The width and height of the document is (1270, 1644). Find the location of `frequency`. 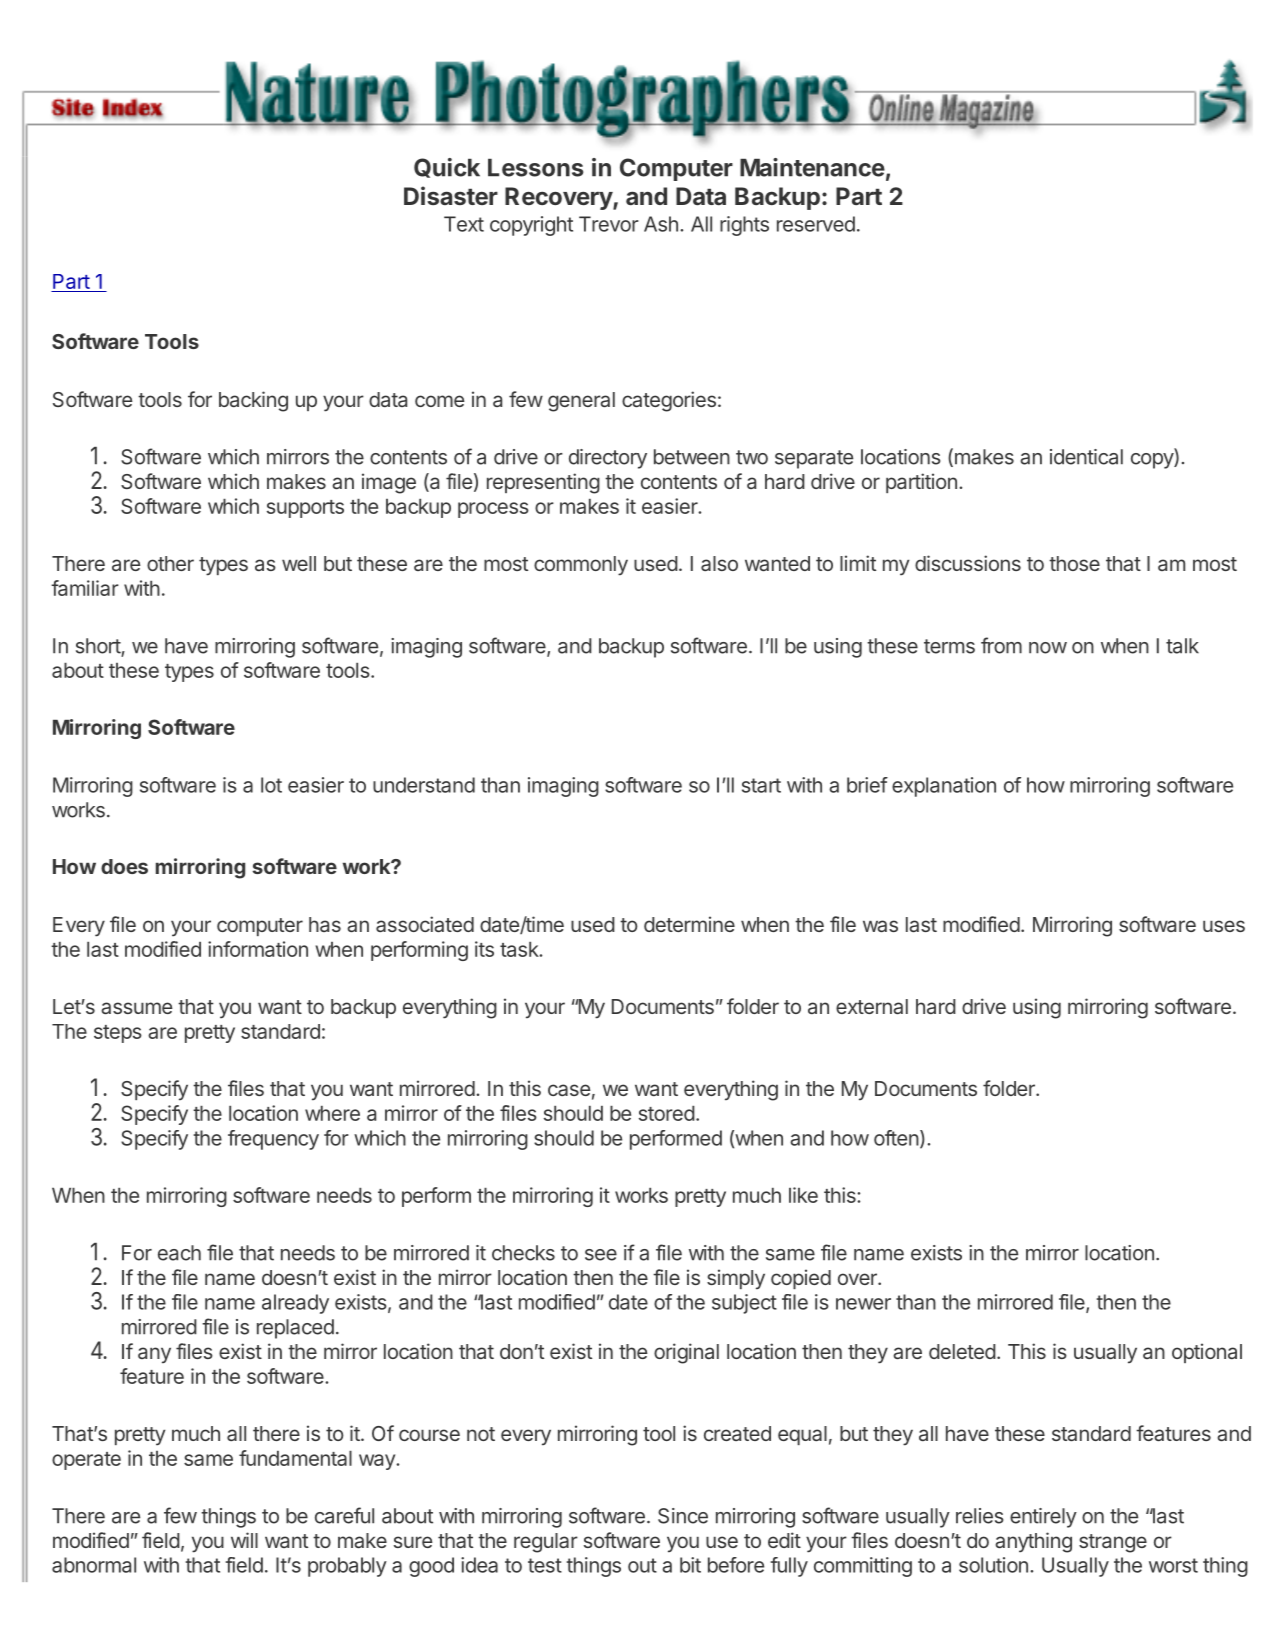

frequency is located at coordinates (273, 1140).
